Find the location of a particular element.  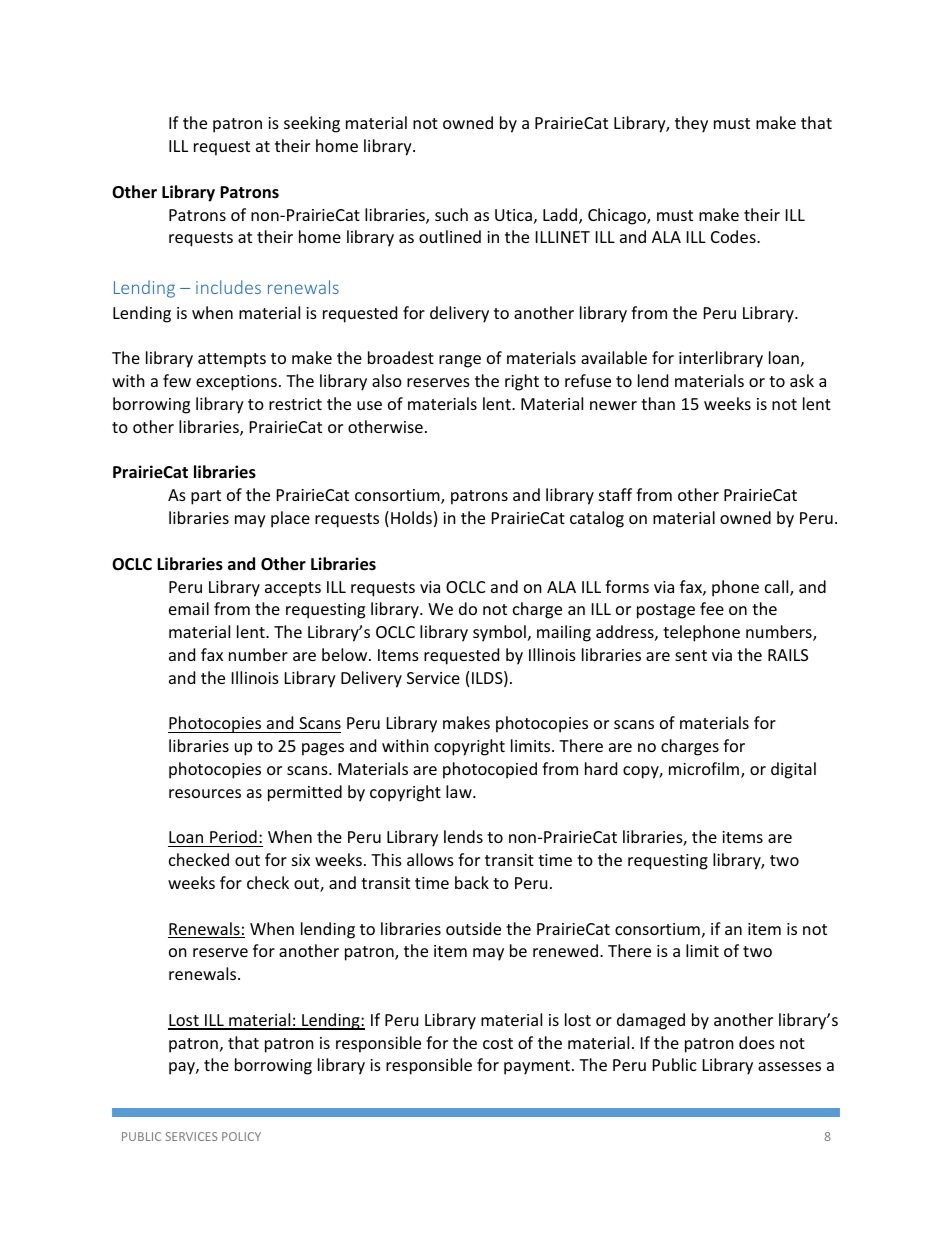

POLICY is located at coordinates (241, 1136).
